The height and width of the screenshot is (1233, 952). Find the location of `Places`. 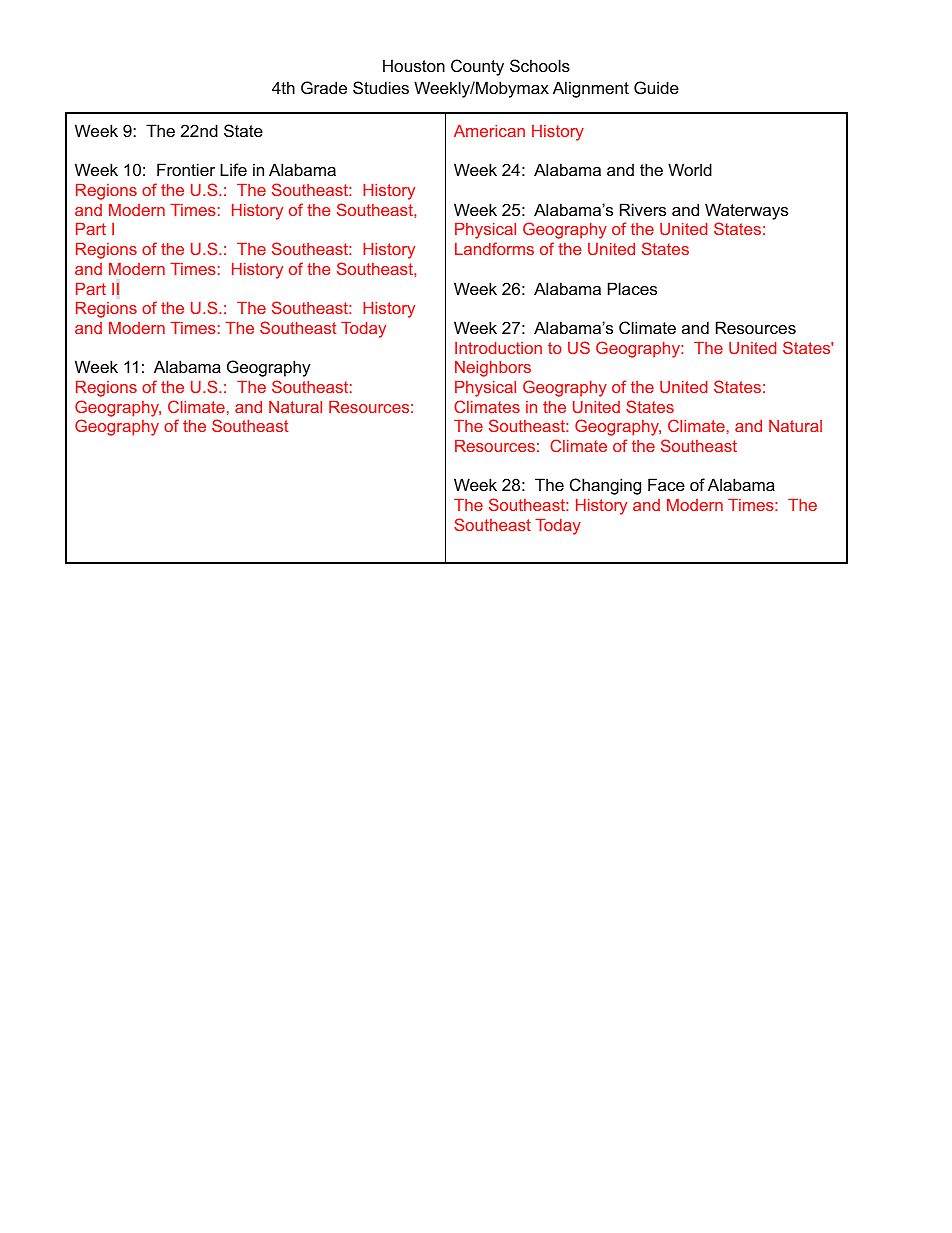

Places is located at coordinates (632, 288).
